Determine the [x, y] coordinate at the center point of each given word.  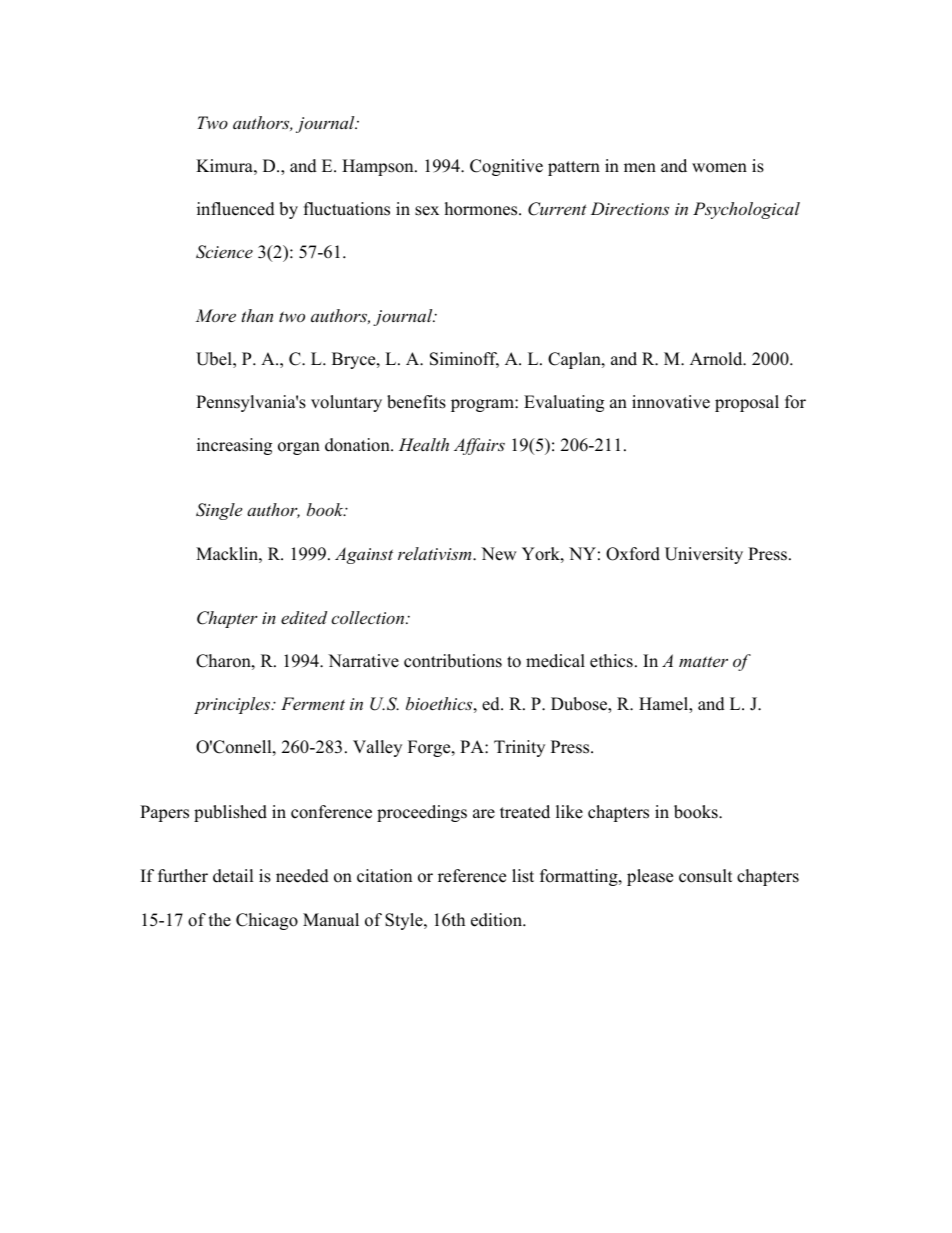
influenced [236, 209]
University [704, 555]
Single [219, 511]
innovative [671, 402]
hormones [482, 209]
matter [703, 661]
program [483, 405]
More [215, 315]
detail [233, 876]
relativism [436, 553]
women [719, 168]
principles [233, 705]
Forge [430, 748]
